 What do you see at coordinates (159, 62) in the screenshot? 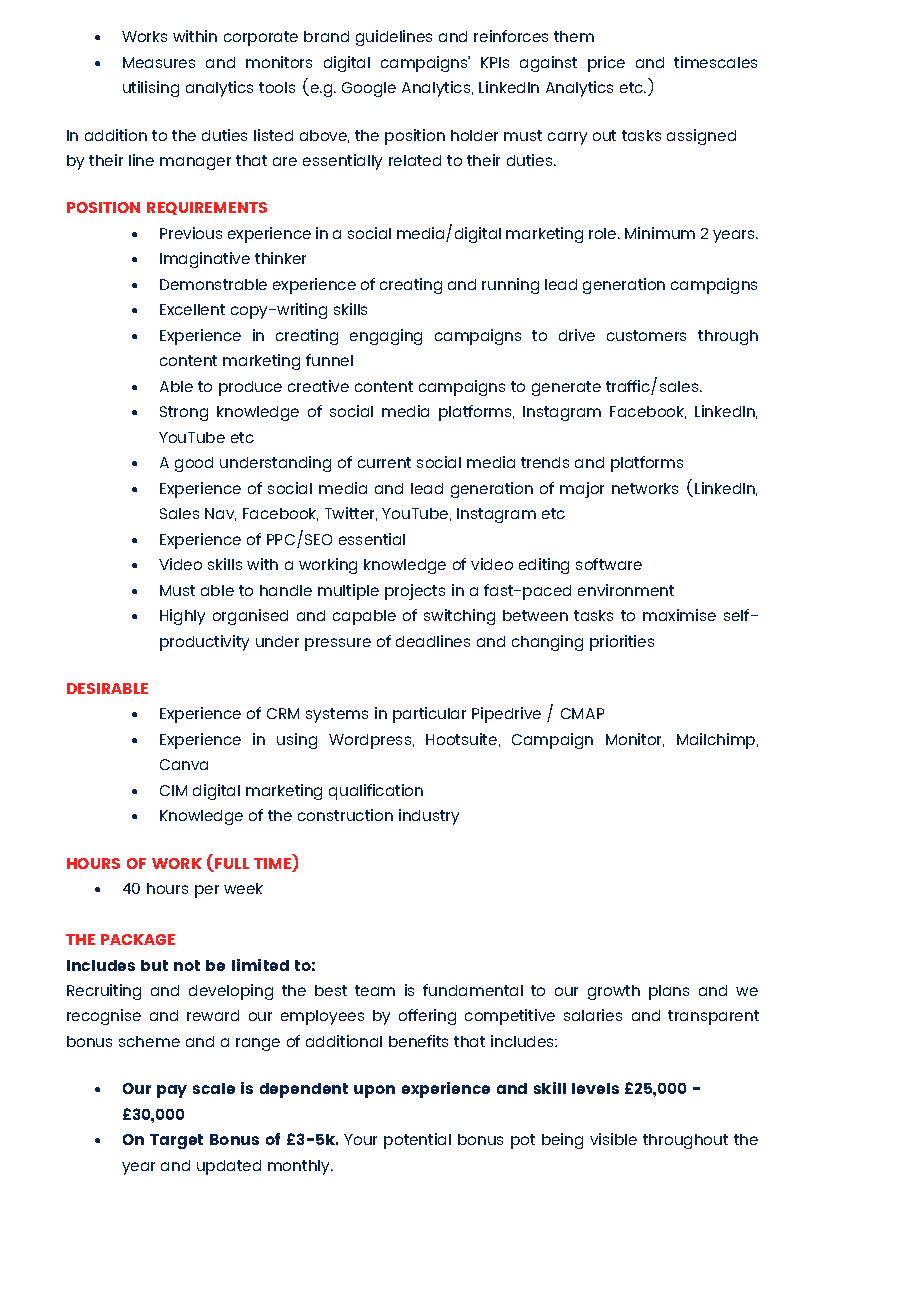
I see `Measures` at bounding box center [159, 62].
